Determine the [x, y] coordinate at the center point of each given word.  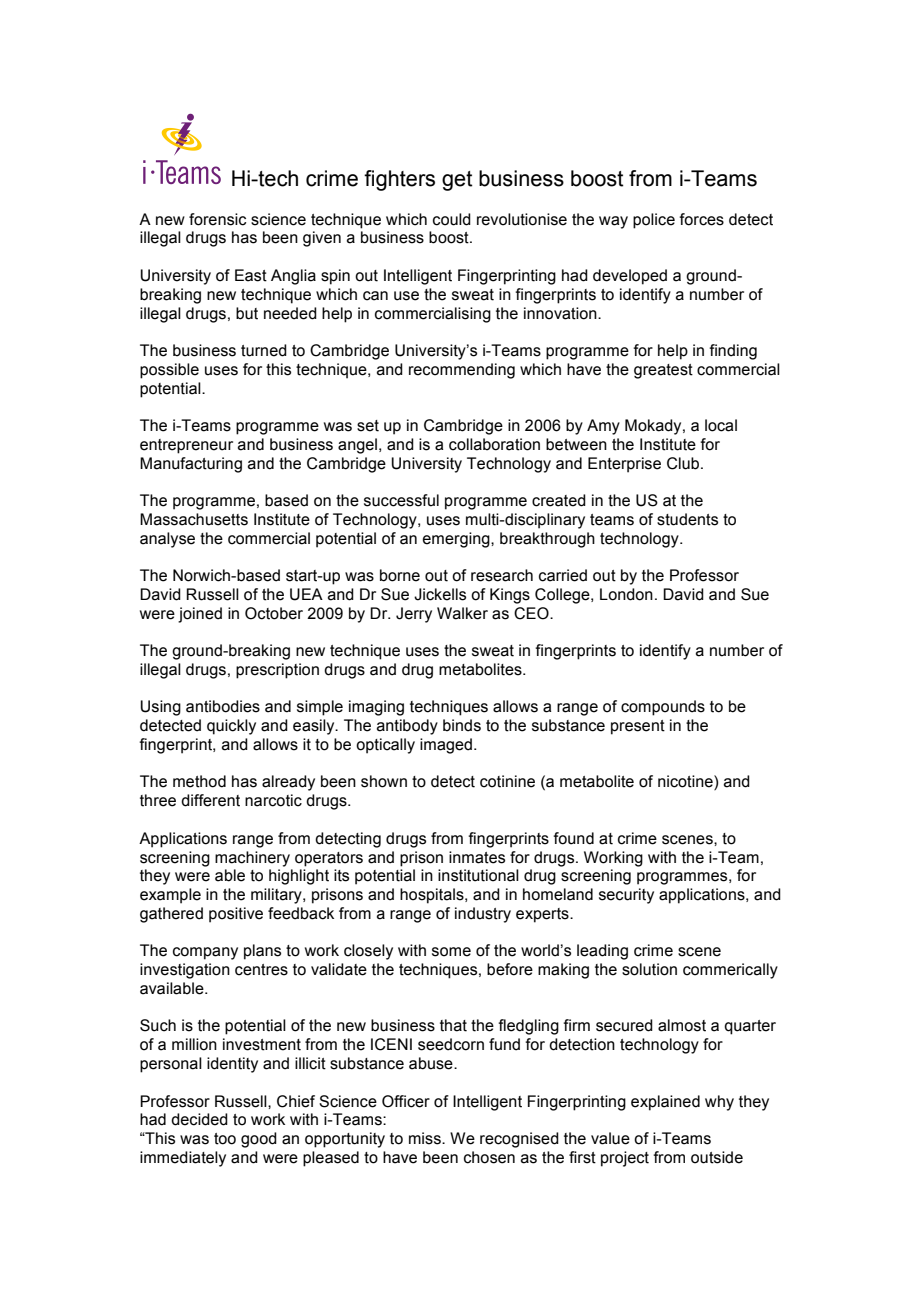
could [452, 219]
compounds [663, 708]
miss [426, 1138]
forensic [217, 219]
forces [701, 219]
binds [462, 725]
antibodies [223, 706]
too [225, 1139]
